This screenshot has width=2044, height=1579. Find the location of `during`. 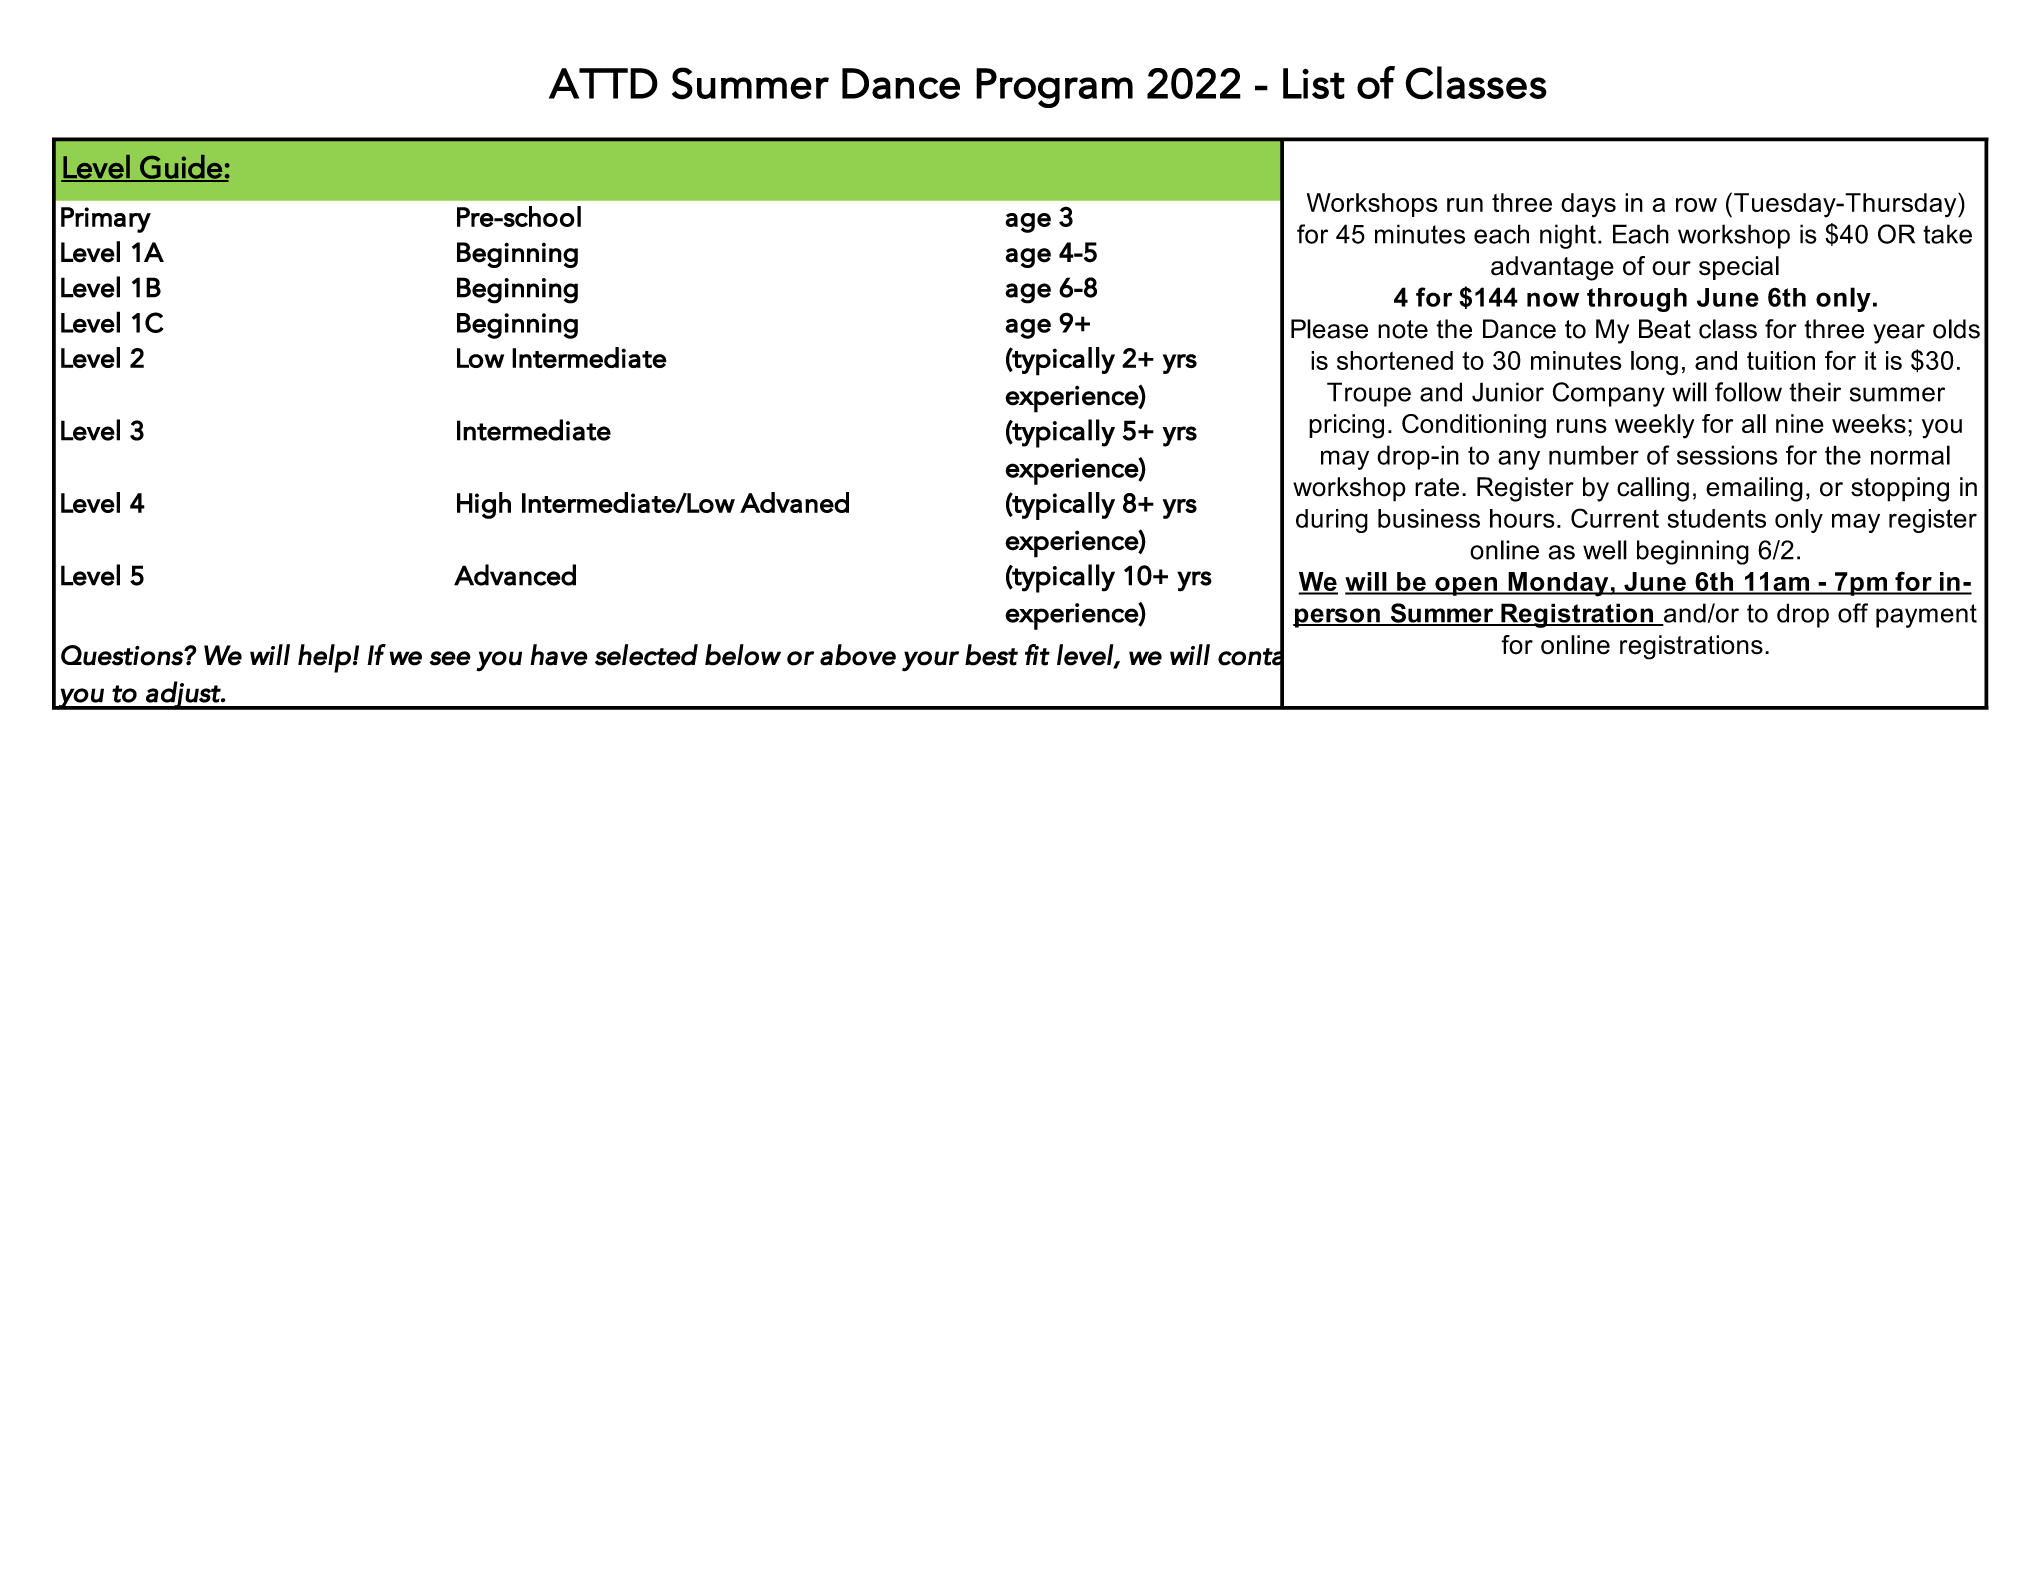

during is located at coordinates (1332, 521).
